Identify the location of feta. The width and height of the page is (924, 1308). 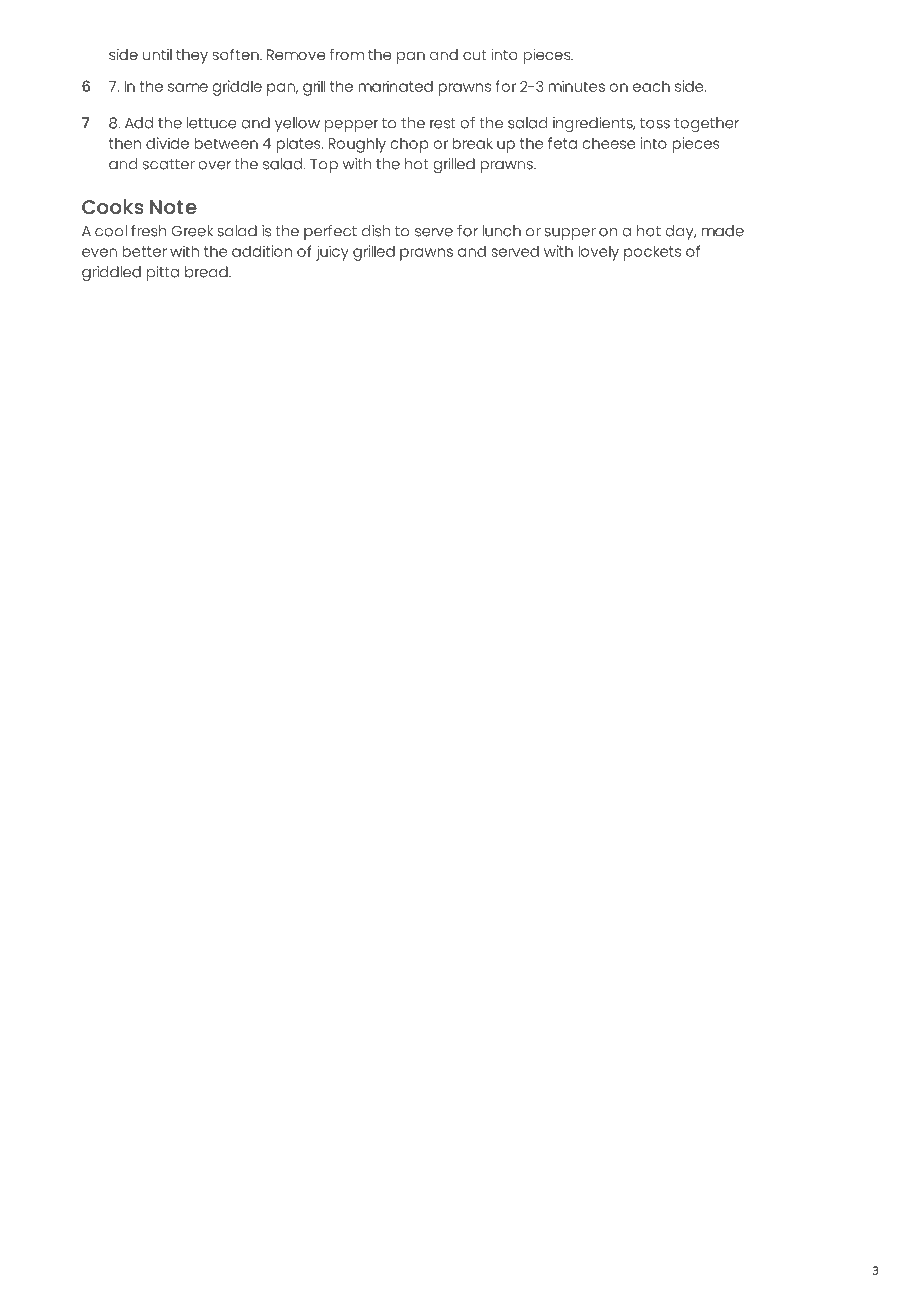
(562, 143).
